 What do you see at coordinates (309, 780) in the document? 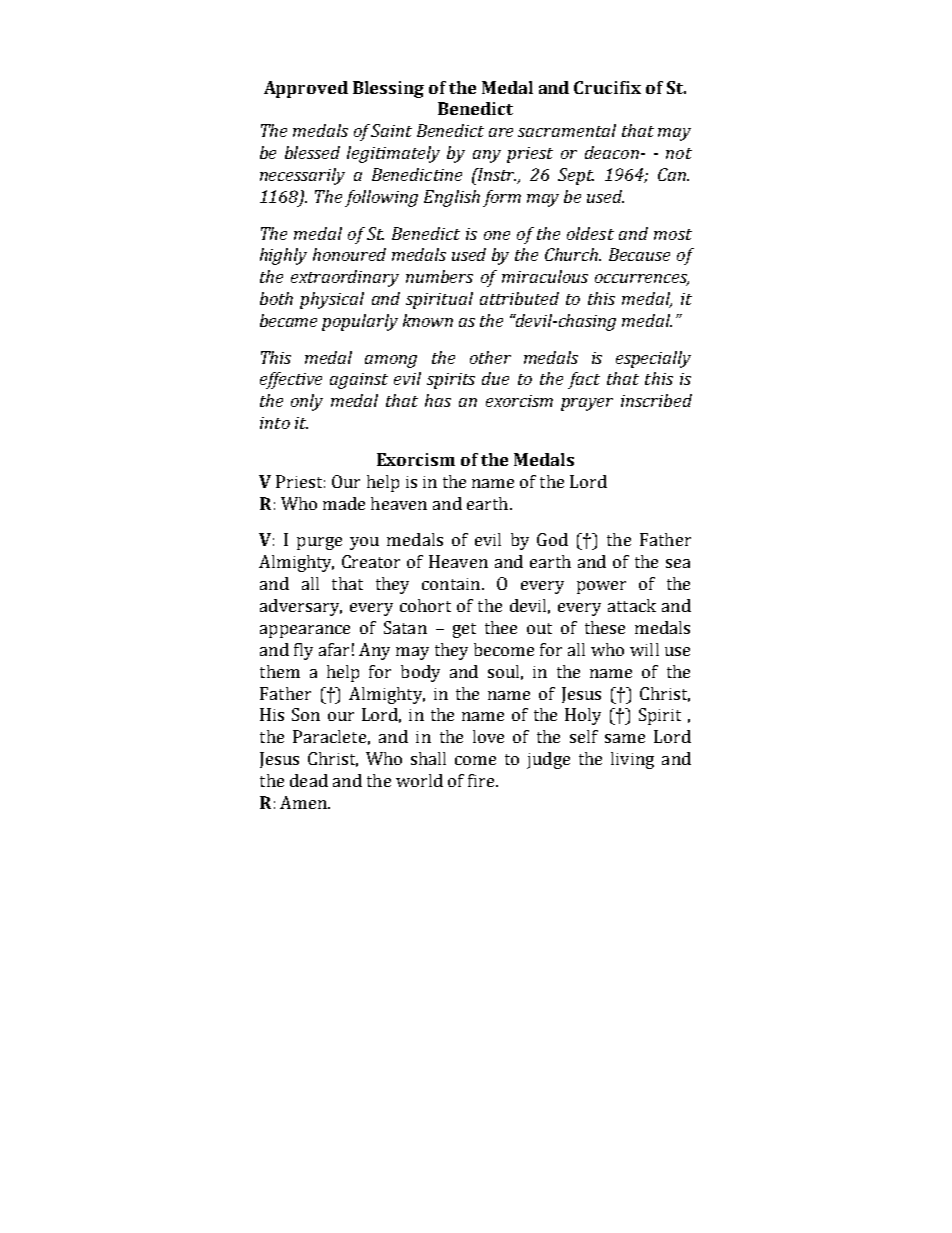
I see `dead` at bounding box center [309, 780].
